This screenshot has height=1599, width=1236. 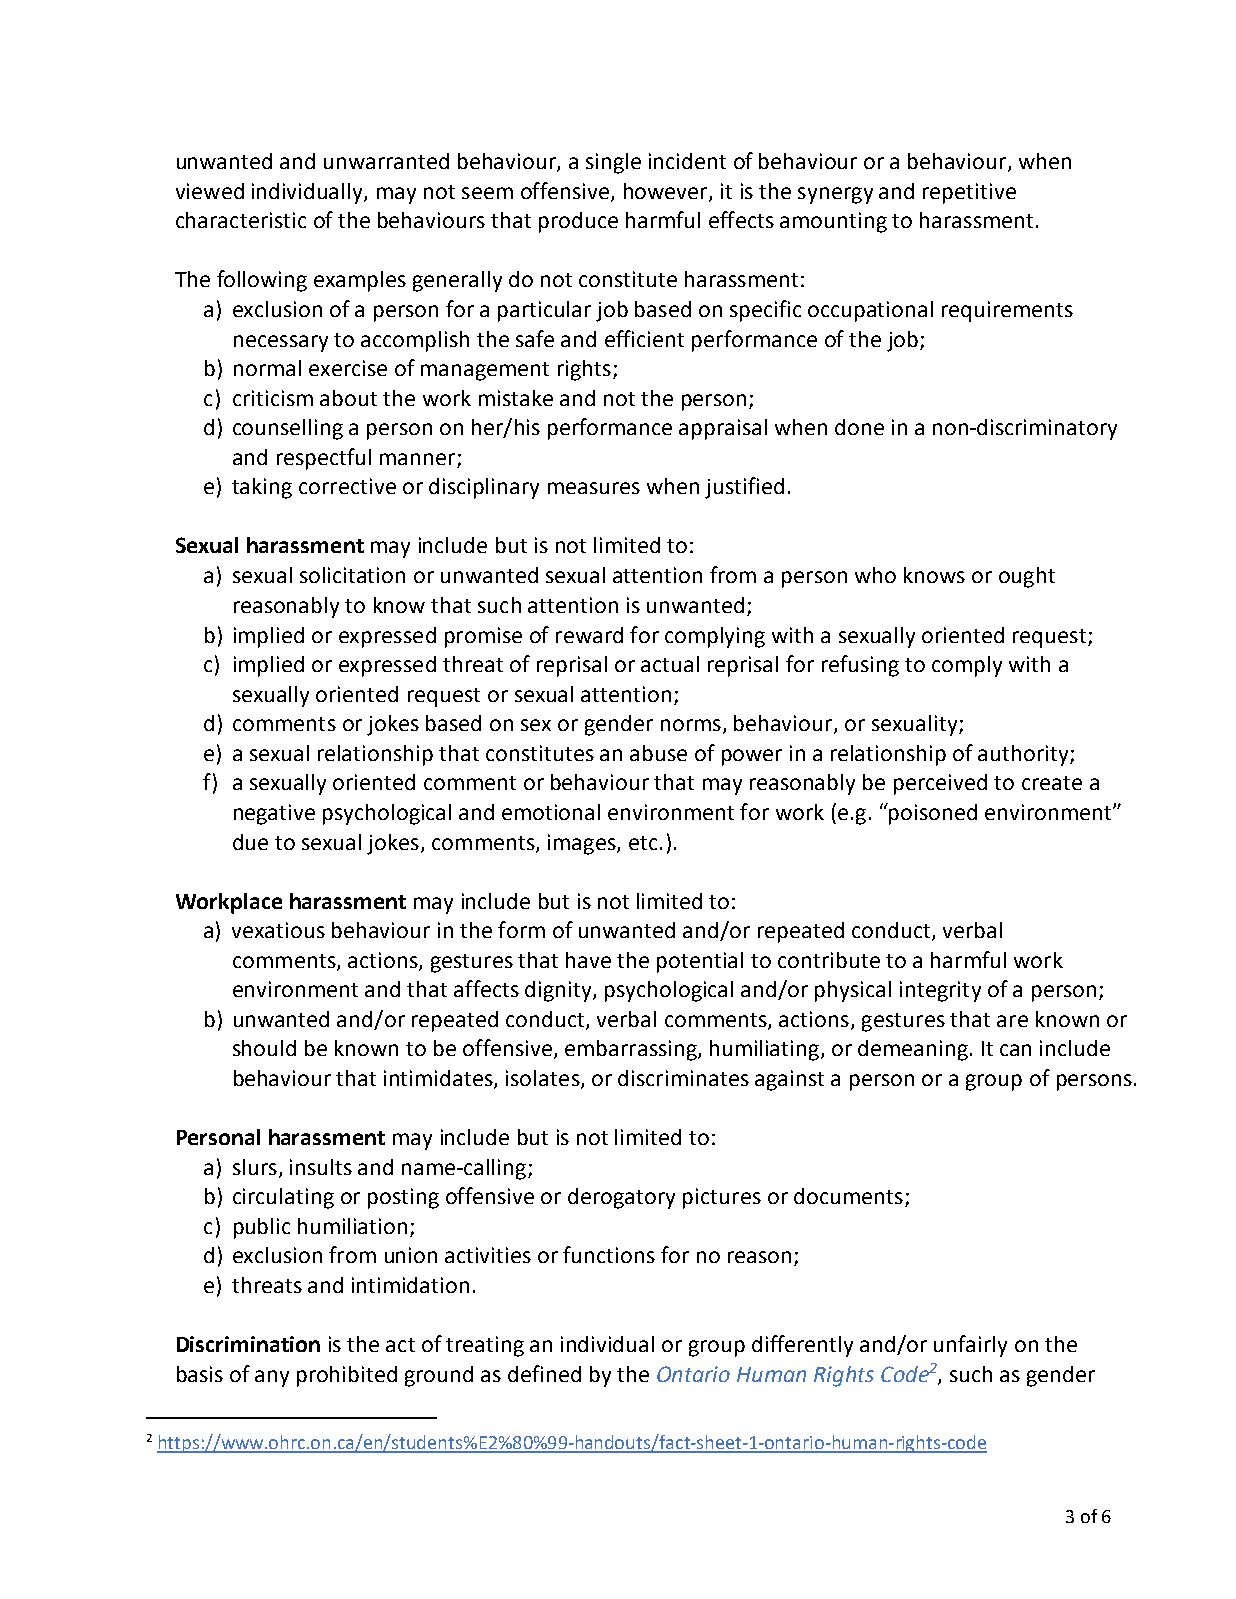 I want to click on characteristic, so click(x=241, y=220).
